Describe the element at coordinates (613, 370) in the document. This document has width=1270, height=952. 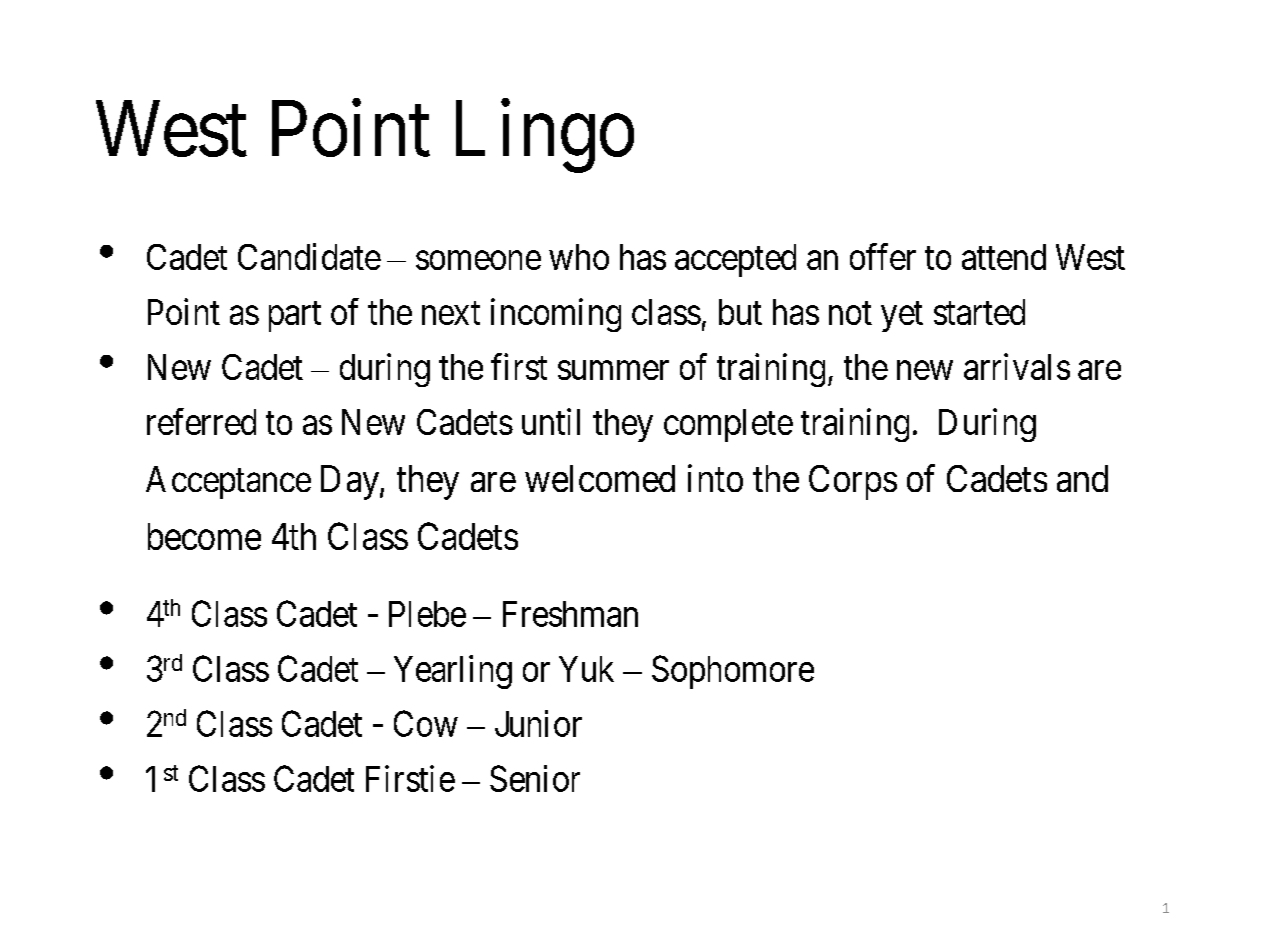
I see `summer` at that location.
